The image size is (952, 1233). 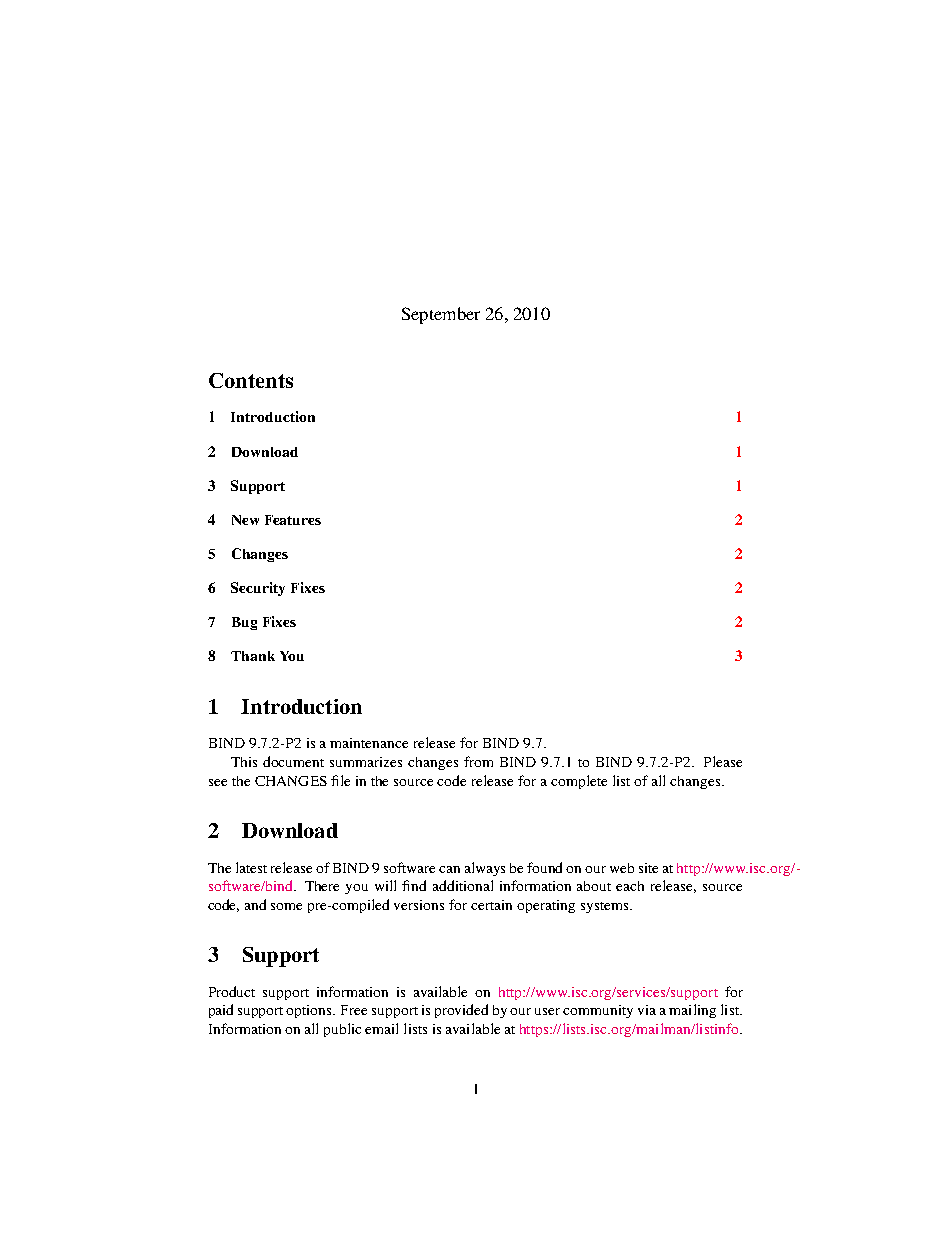 What do you see at coordinates (579, 782) in the screenshot?
I see `complete` at bounding box center [579, 782].
